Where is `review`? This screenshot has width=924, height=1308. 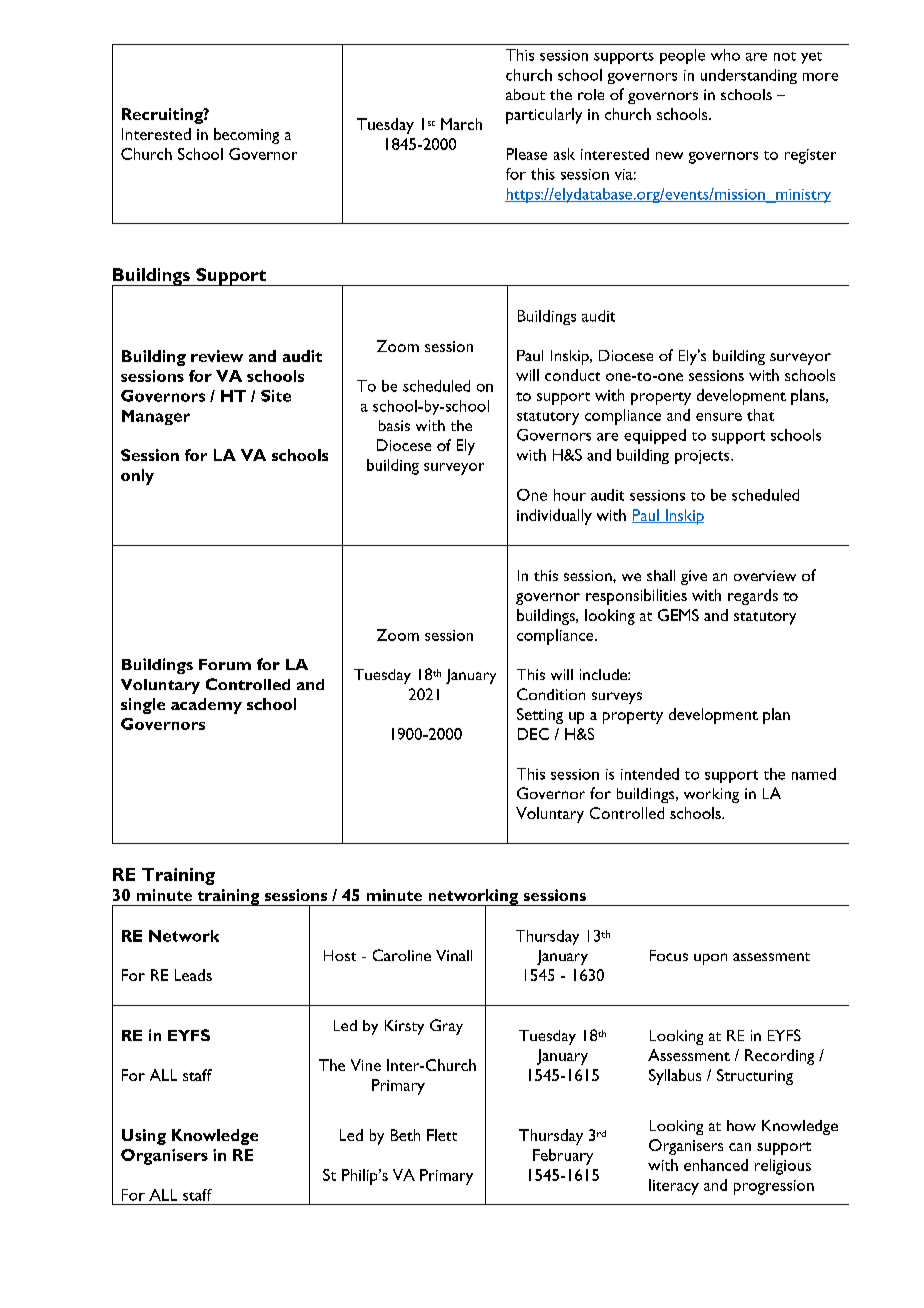 review is located at coordinates (217, 356).
